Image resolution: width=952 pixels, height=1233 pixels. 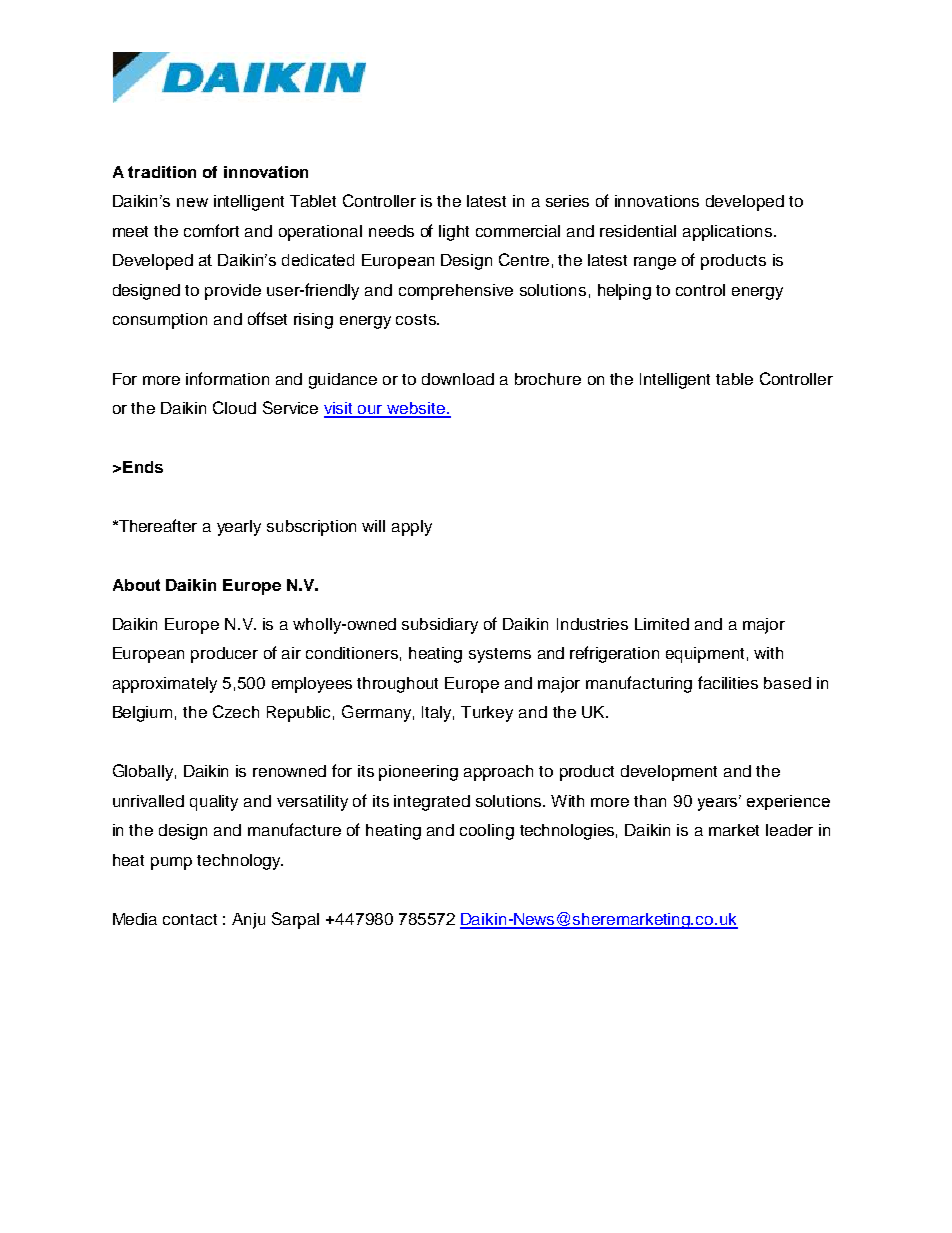 I want to click on consumption, so click(x=160, y=321).
